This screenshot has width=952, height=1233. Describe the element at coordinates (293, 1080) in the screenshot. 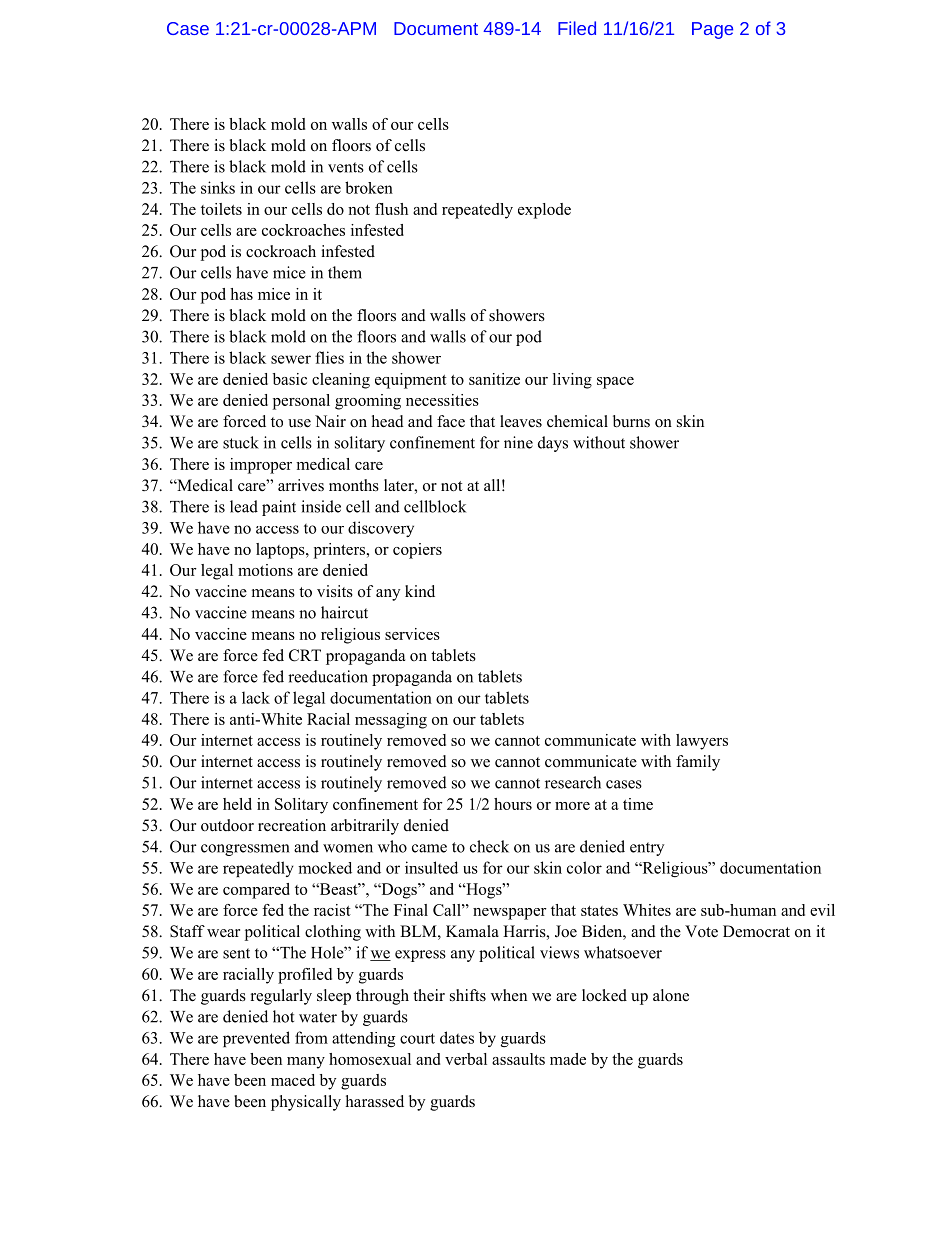

I see `maced` at that location.
